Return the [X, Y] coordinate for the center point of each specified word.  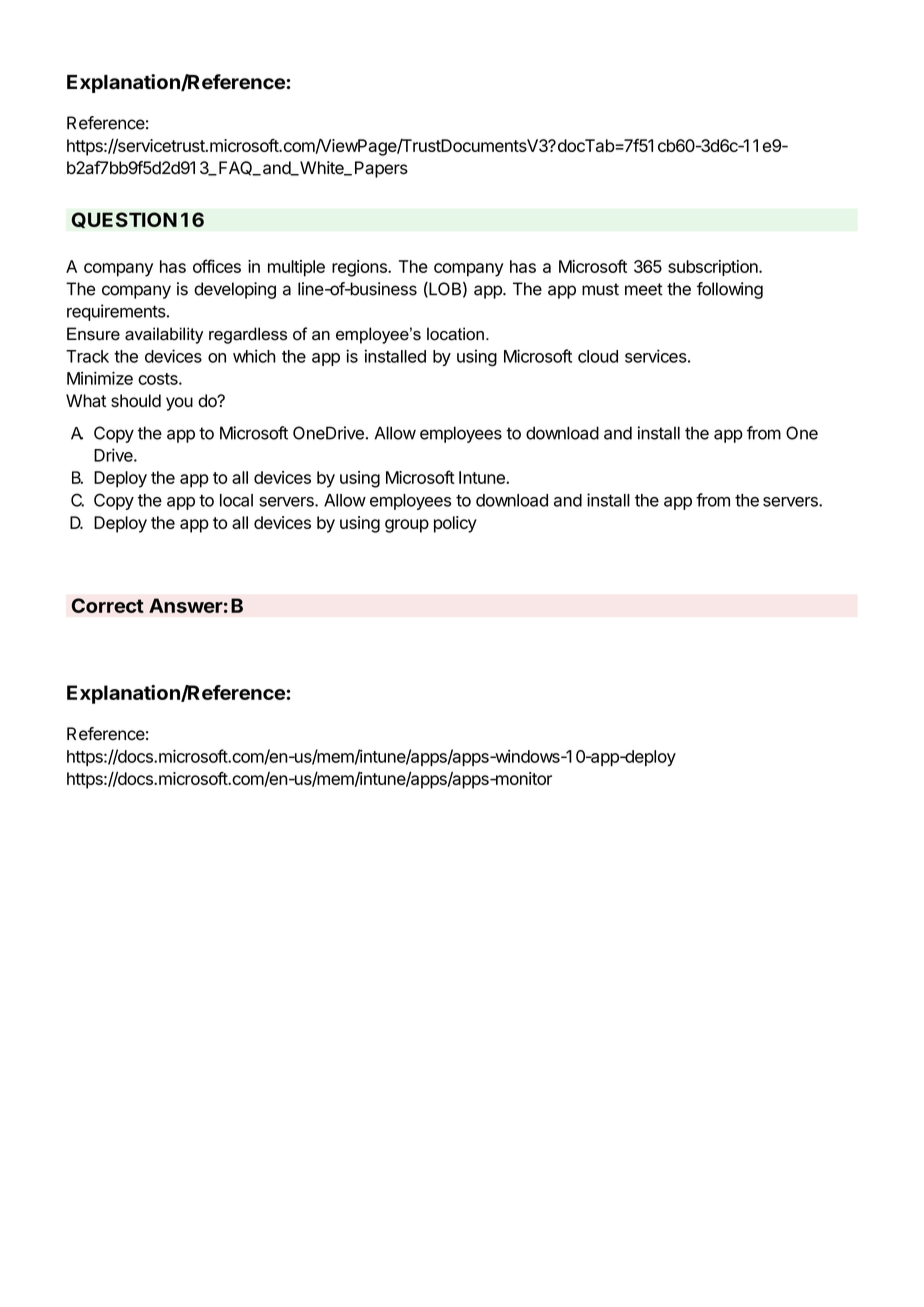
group [407, 526]
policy [455, 524]
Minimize [100, 378]
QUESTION [124, 220]
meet [644, 289]
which [254, 356]
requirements [116, 312]
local [236, 500]
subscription [714, 268]
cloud [598, 356]
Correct [107, 605]
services [656, 356]
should [136, 401]
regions [360, 268]
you [179, 404]
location [455, 334]
